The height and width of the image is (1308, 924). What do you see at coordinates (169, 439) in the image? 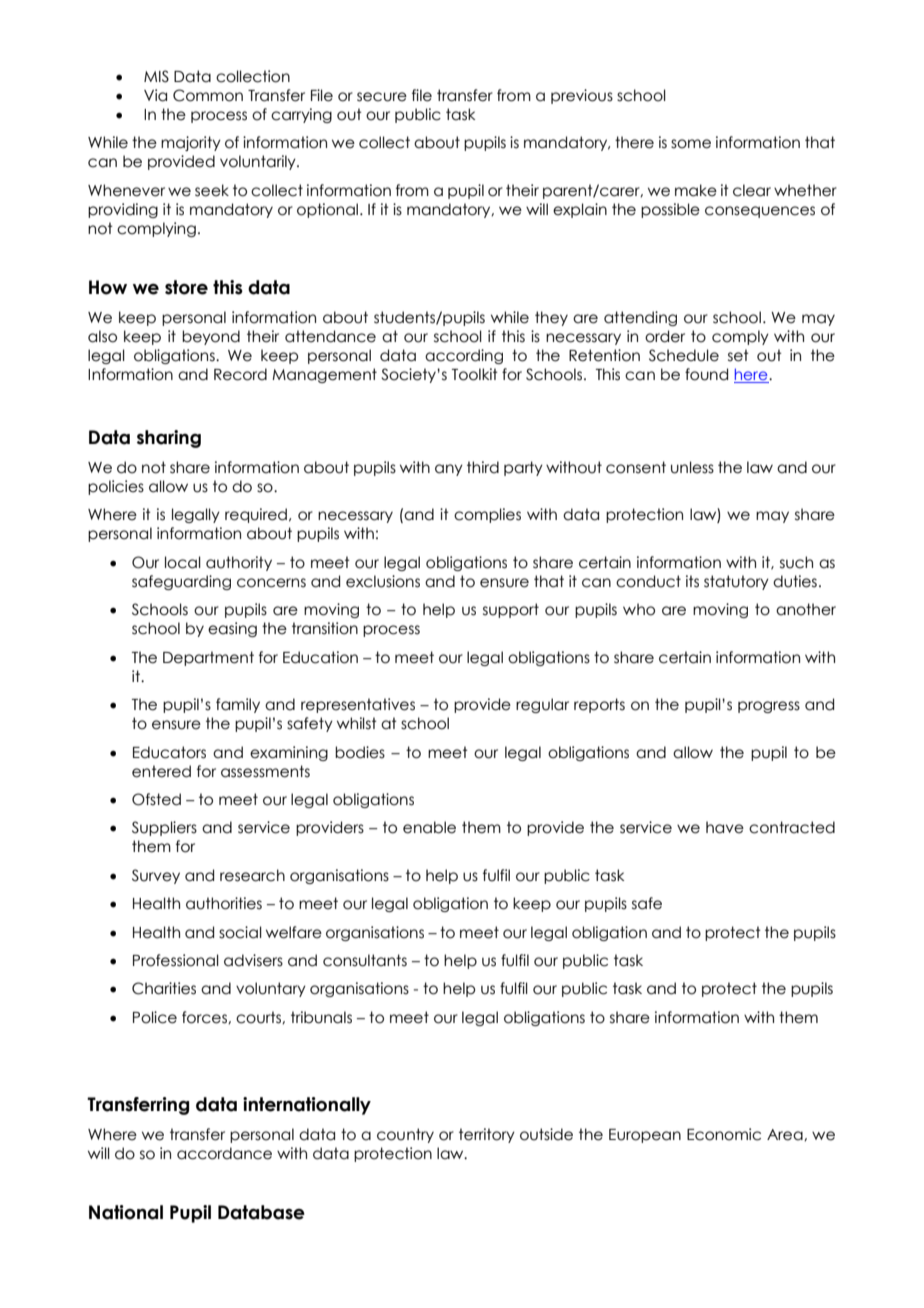
I see `sharing` at bounding box center [169, 439].
